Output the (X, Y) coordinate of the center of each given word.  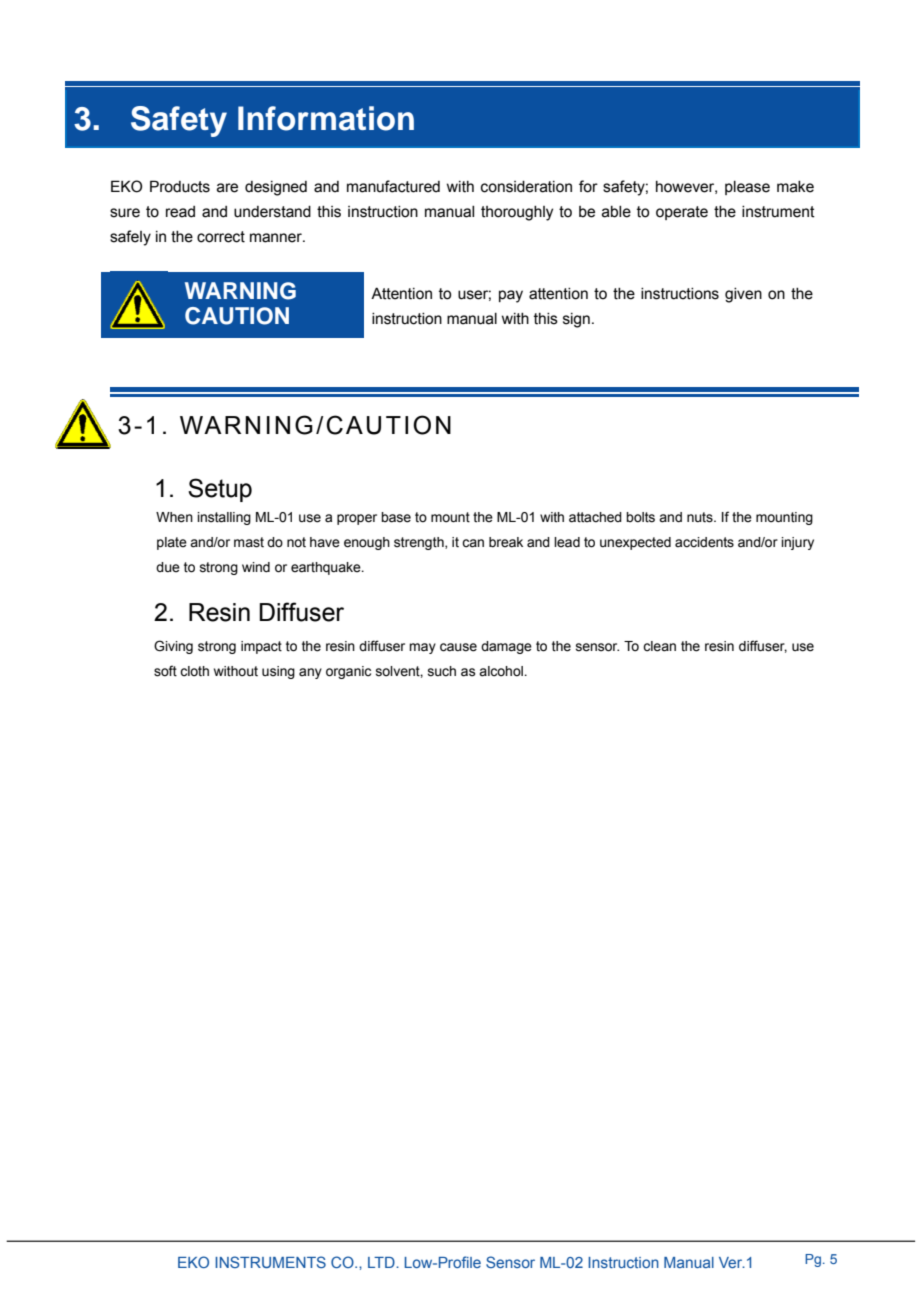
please (747, 188)
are (227, 188)
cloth (194, 671)
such (442, 671)
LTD (382, 1262)
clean (659, 646)
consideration (526, 187)
